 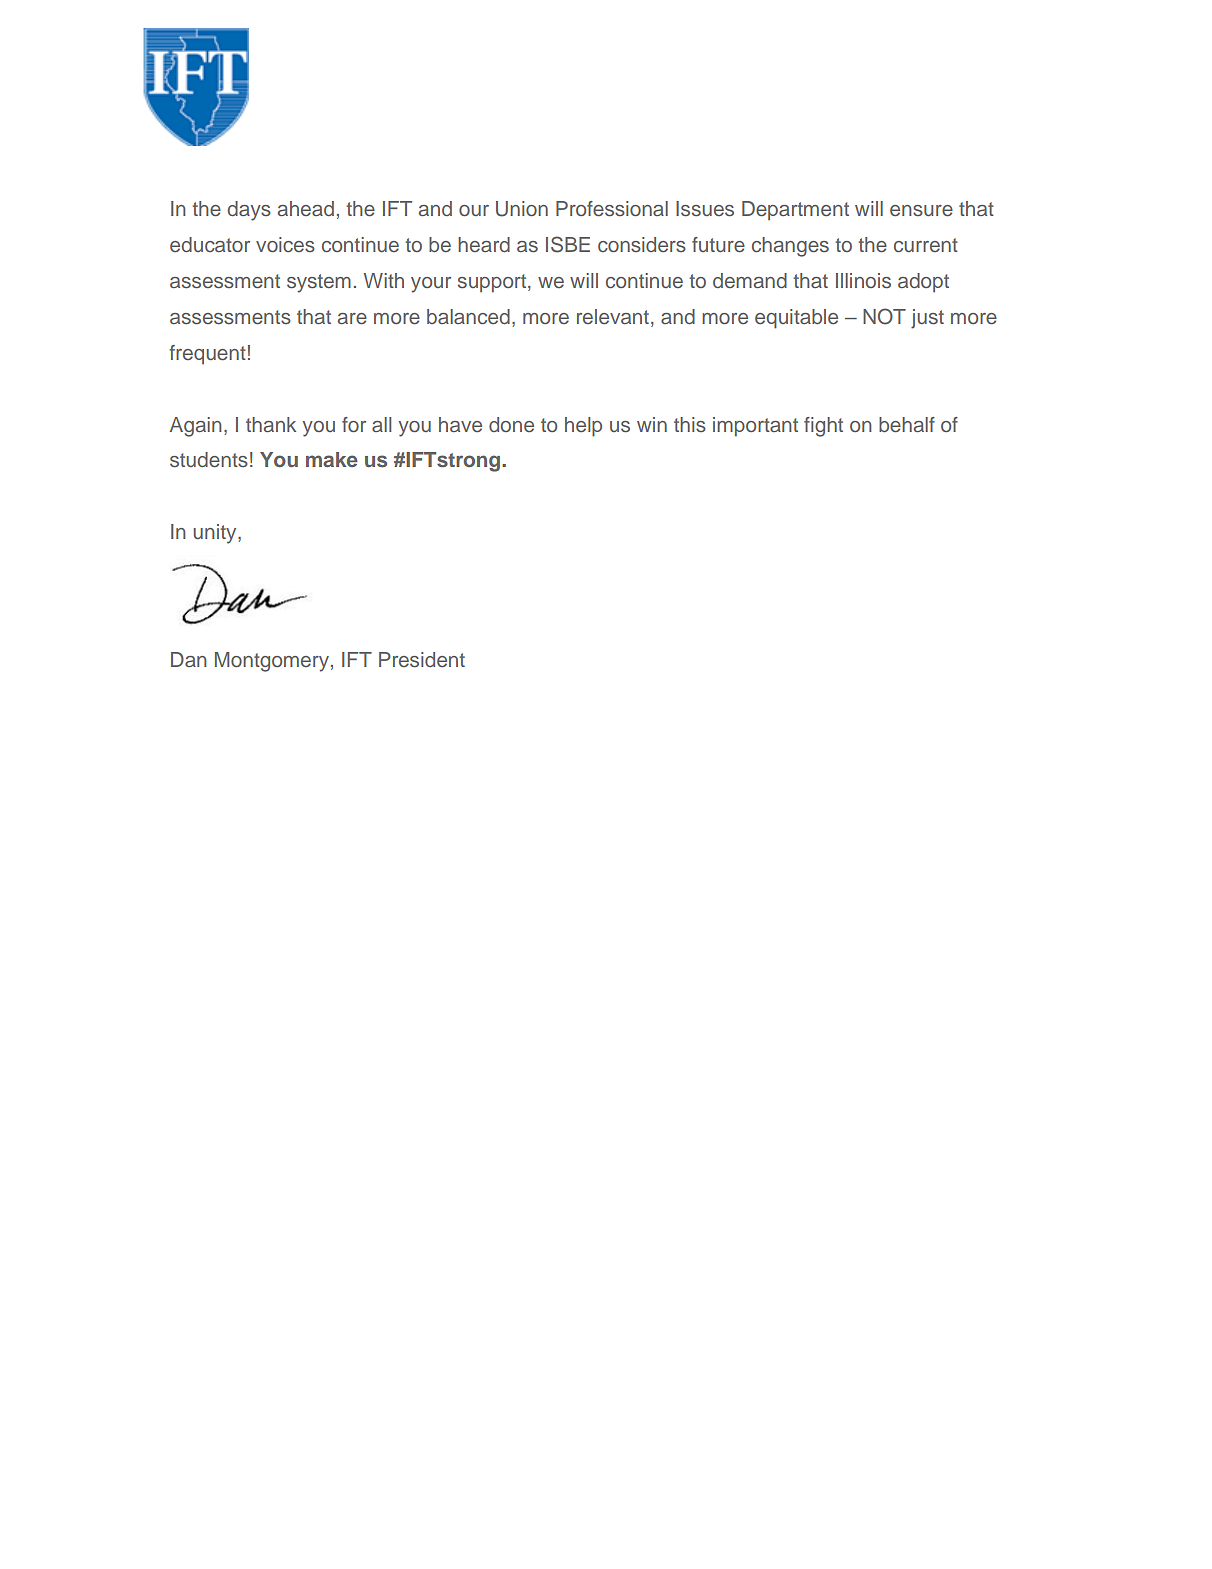 I want to click on important, so click(x=755, y=427).
